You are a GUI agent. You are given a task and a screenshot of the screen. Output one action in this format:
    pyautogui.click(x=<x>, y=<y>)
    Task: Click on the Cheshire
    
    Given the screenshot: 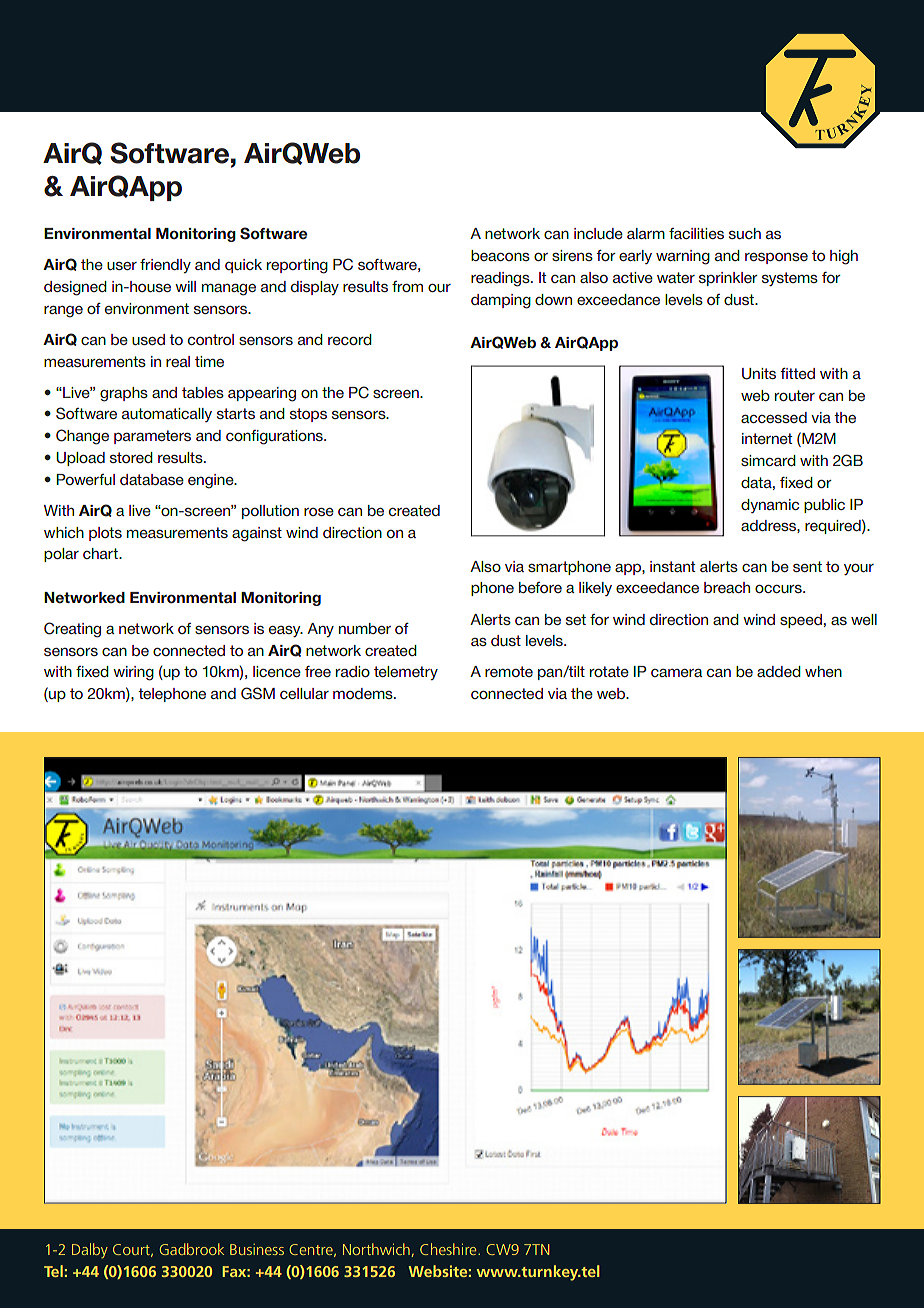 What is the action you would take?
    pyautogui.click(x=449, y=1249)
